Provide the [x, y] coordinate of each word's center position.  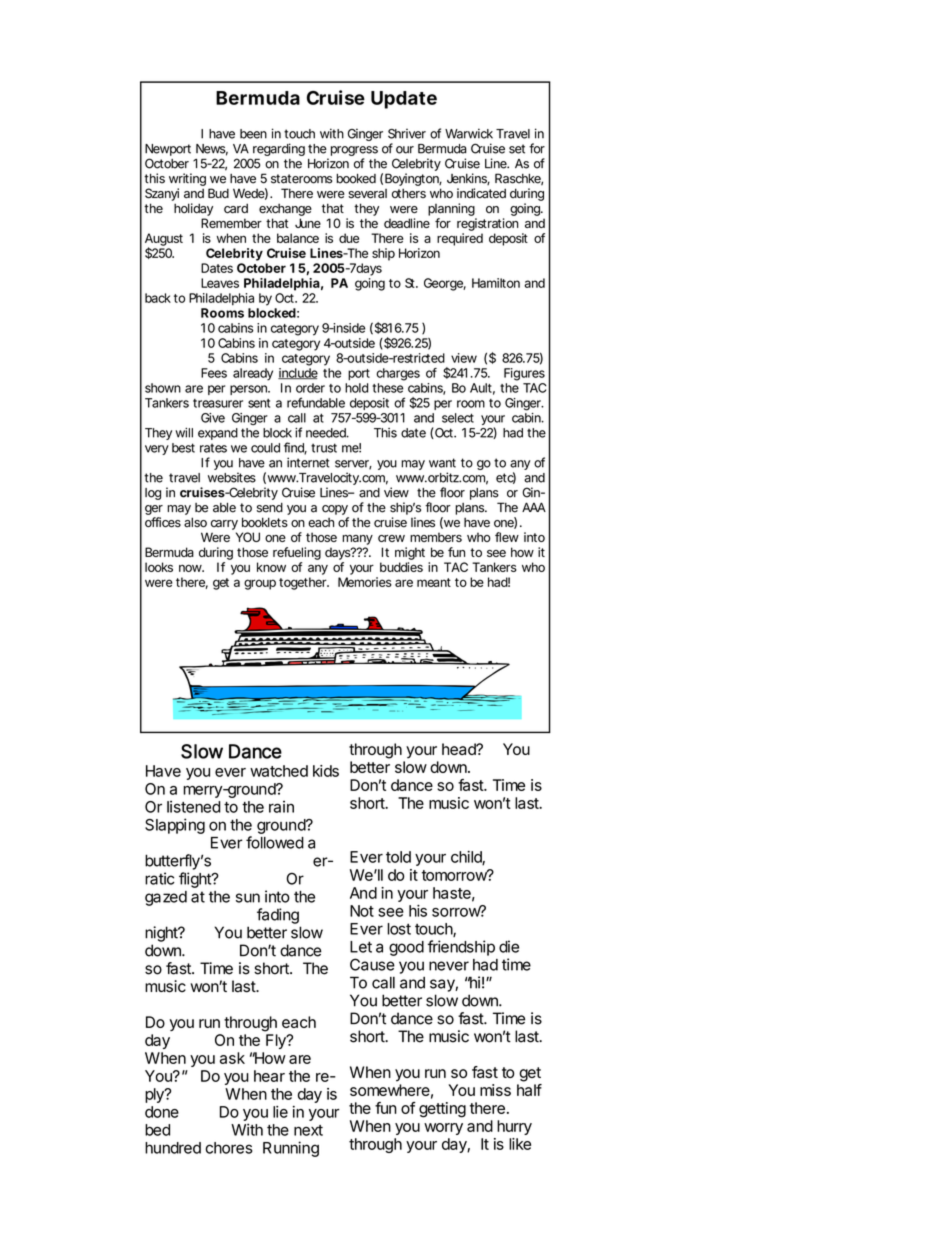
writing [187, 181]
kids [326, 771]
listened [194, 807]
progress [353, 152]
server [353, 465]
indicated [481, 193]
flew [507, 537]
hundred [173, 1148]
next [308, 1130]
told [398, 857]
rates [213, 448]
